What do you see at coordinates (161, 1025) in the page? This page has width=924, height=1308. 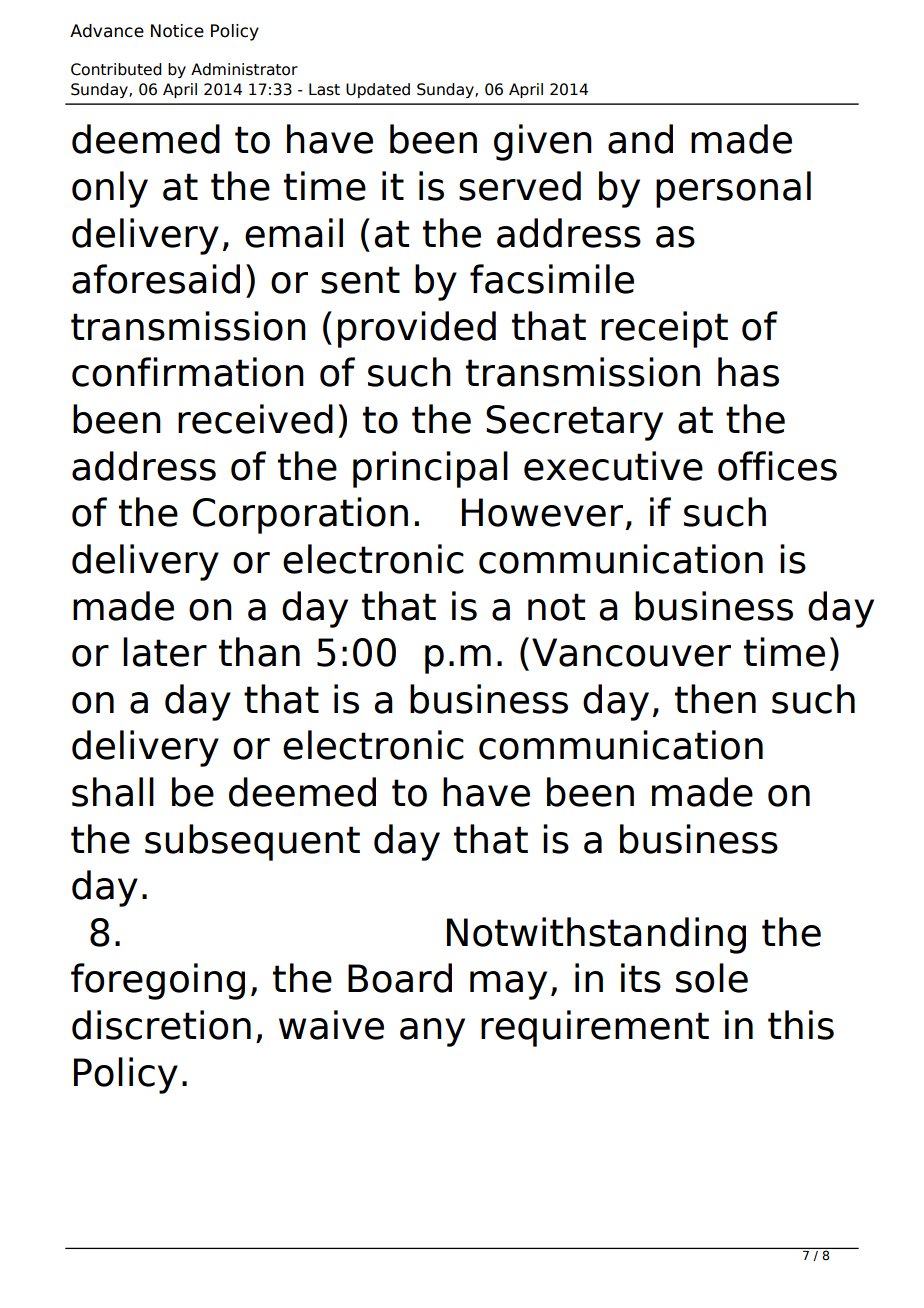 I see `discretion` at bounding box center [161, 1025].
